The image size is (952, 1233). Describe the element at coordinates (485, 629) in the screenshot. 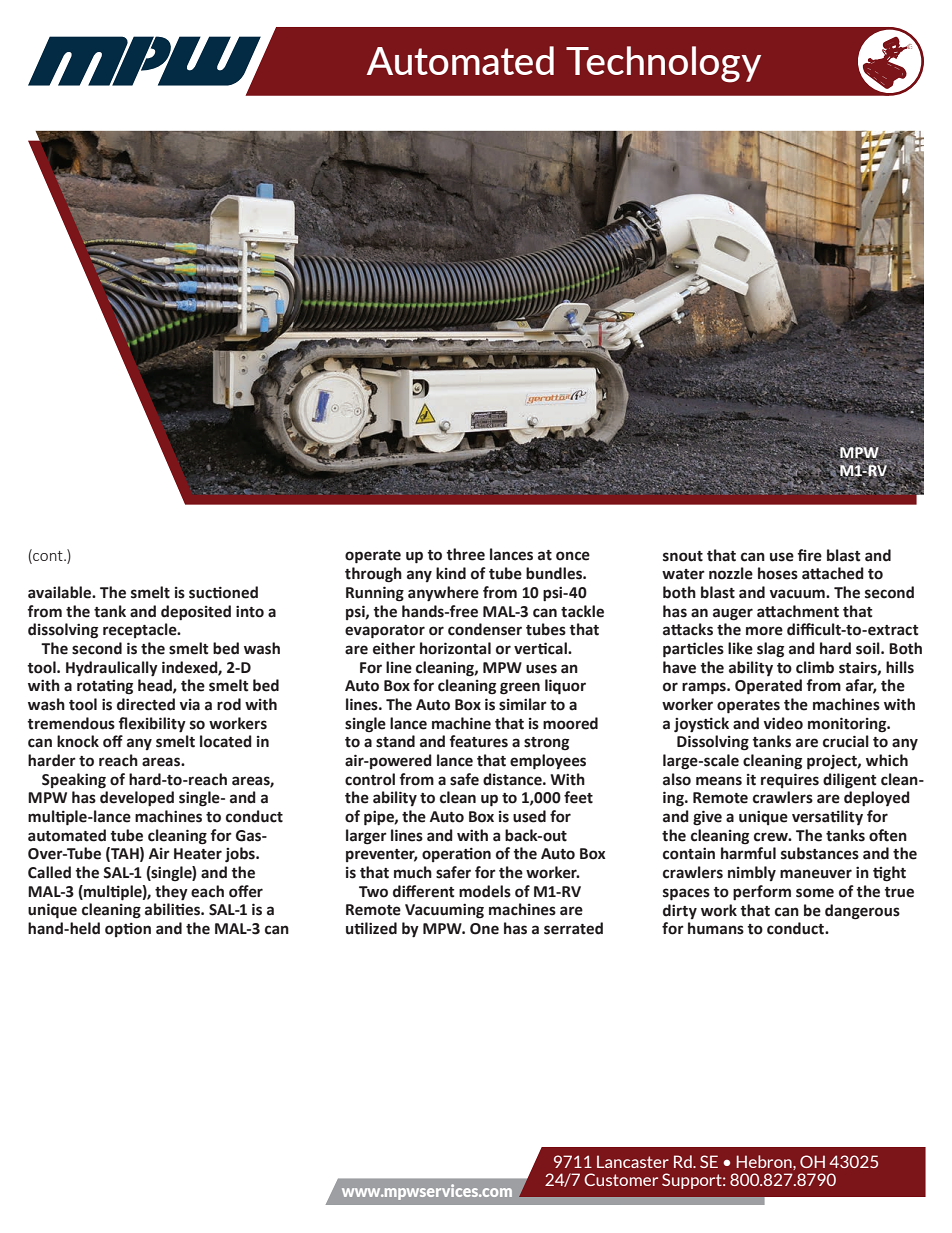

I see `condenser` at that location.
